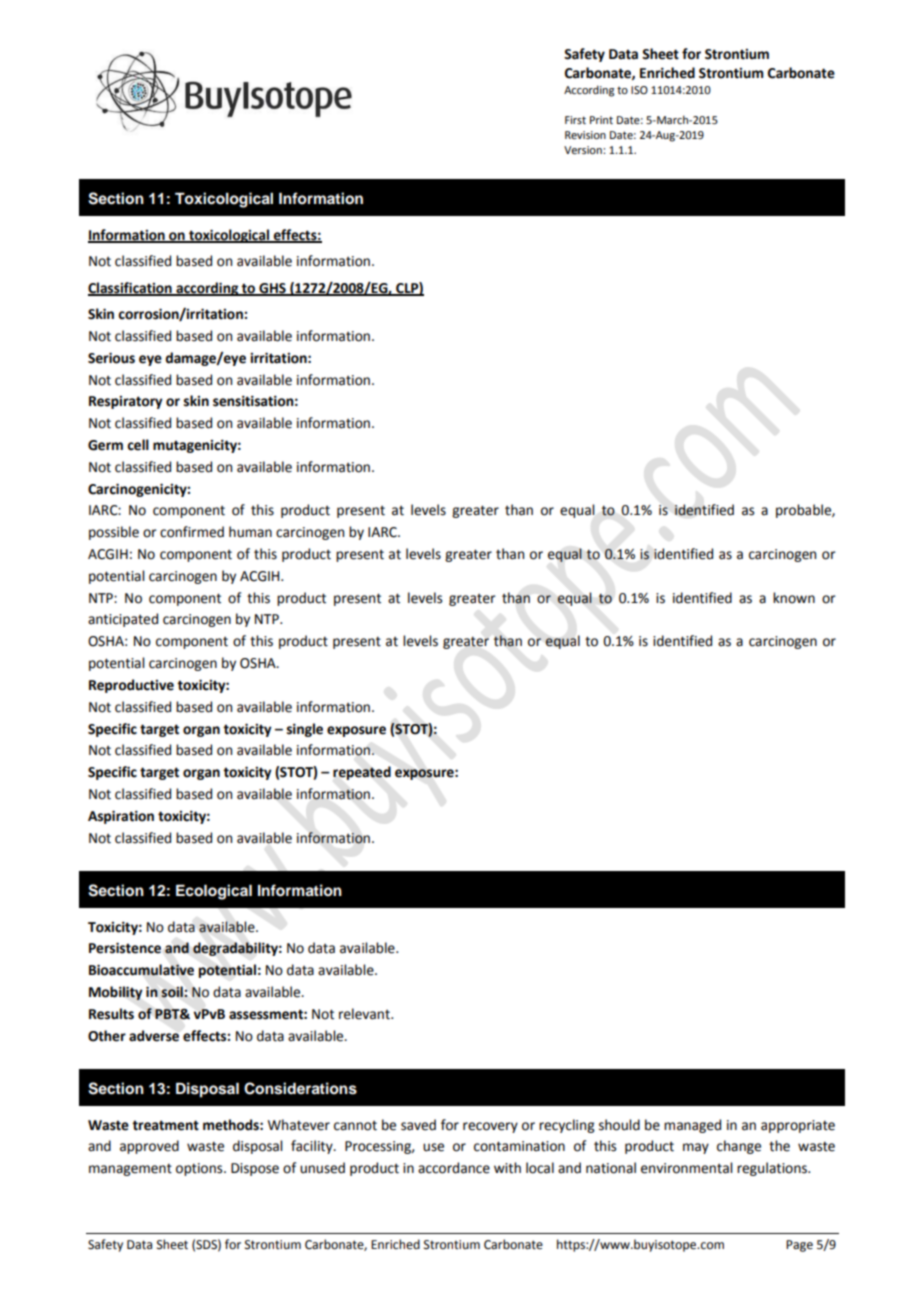  I want to click on Print, so click(601, 120).
